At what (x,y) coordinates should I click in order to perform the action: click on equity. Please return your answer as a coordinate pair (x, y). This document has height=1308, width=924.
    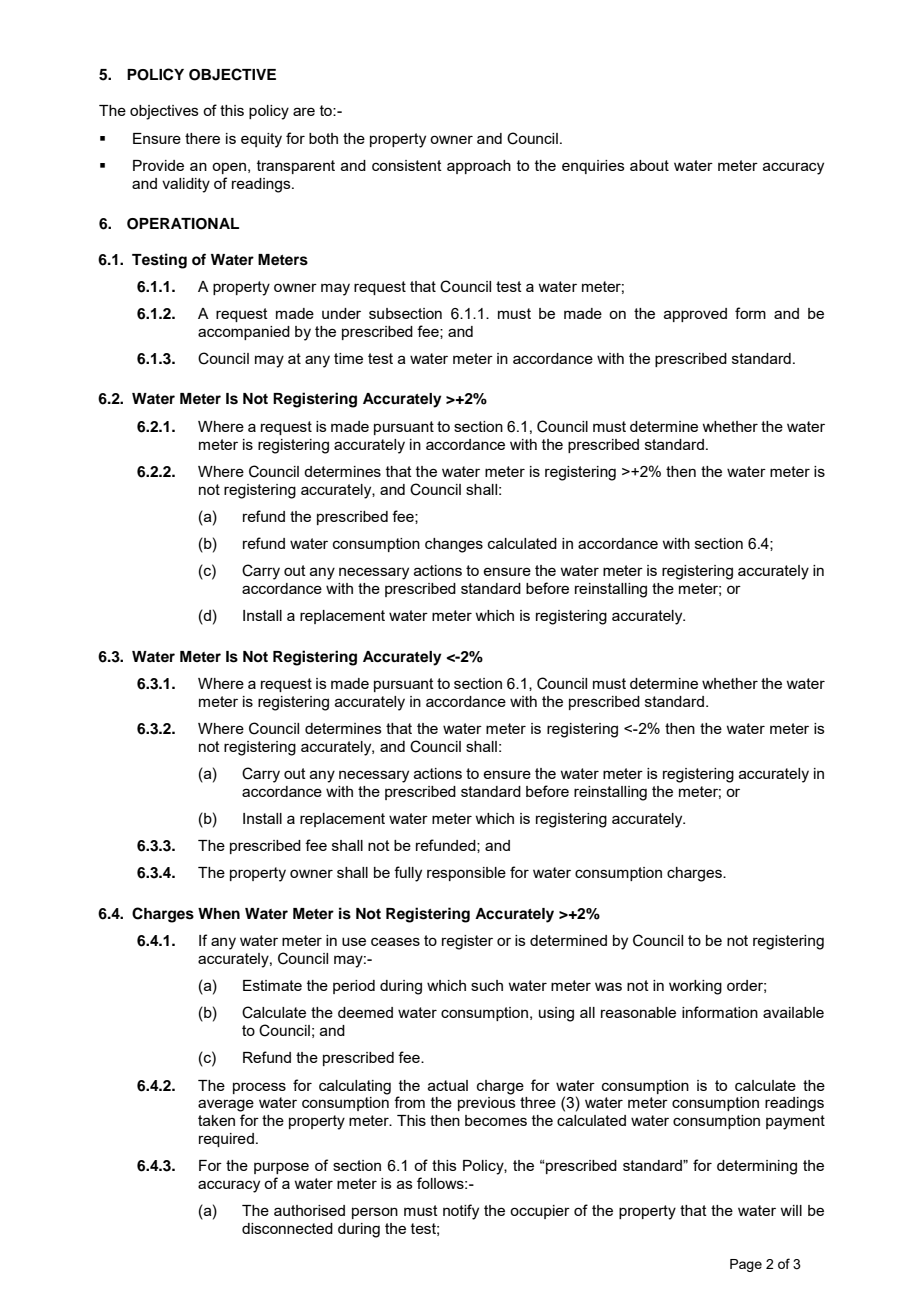
    Looking at the image, I should click on (261, 140).
